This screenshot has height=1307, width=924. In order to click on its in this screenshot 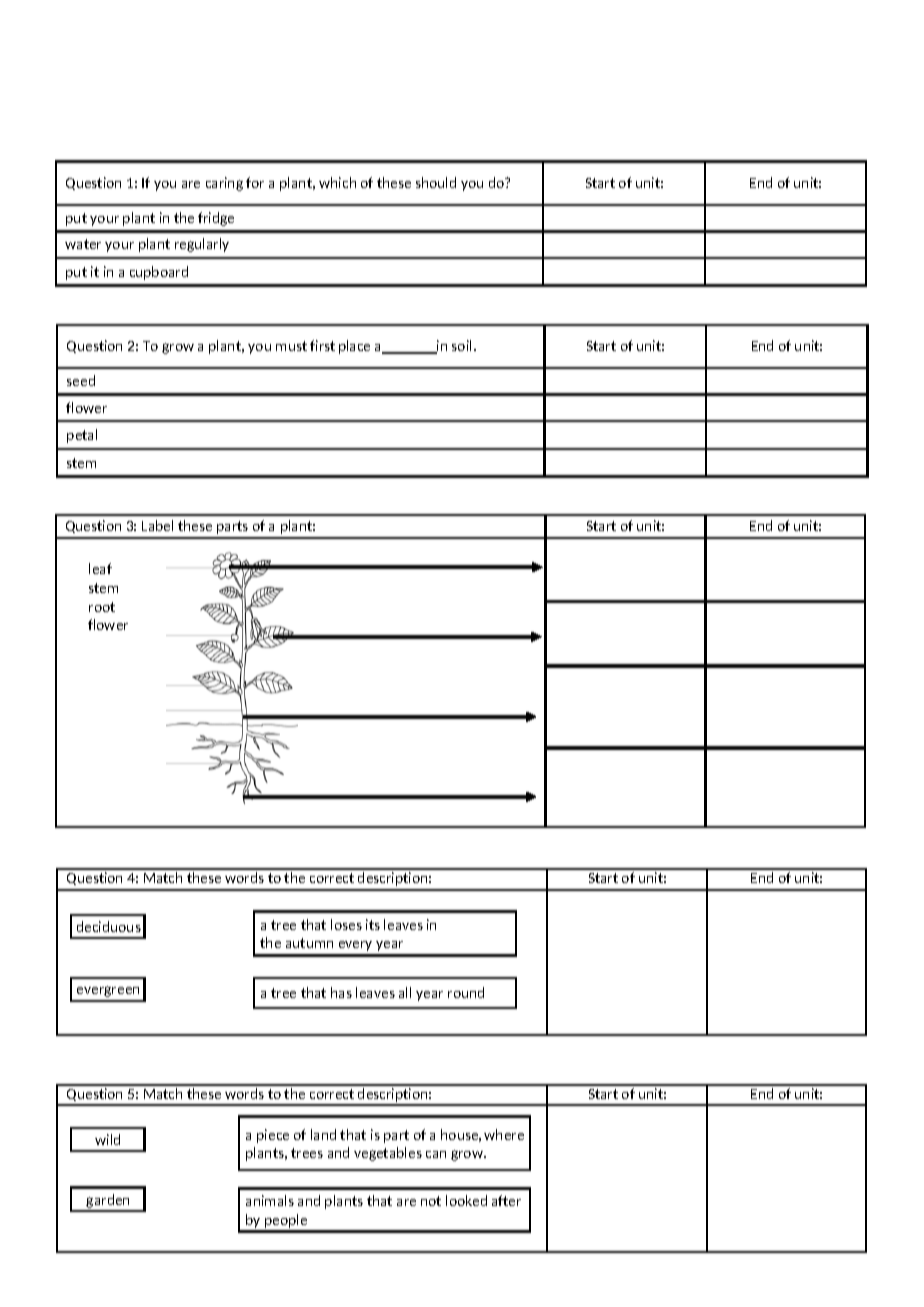, I will do `click(373, 924)`.
